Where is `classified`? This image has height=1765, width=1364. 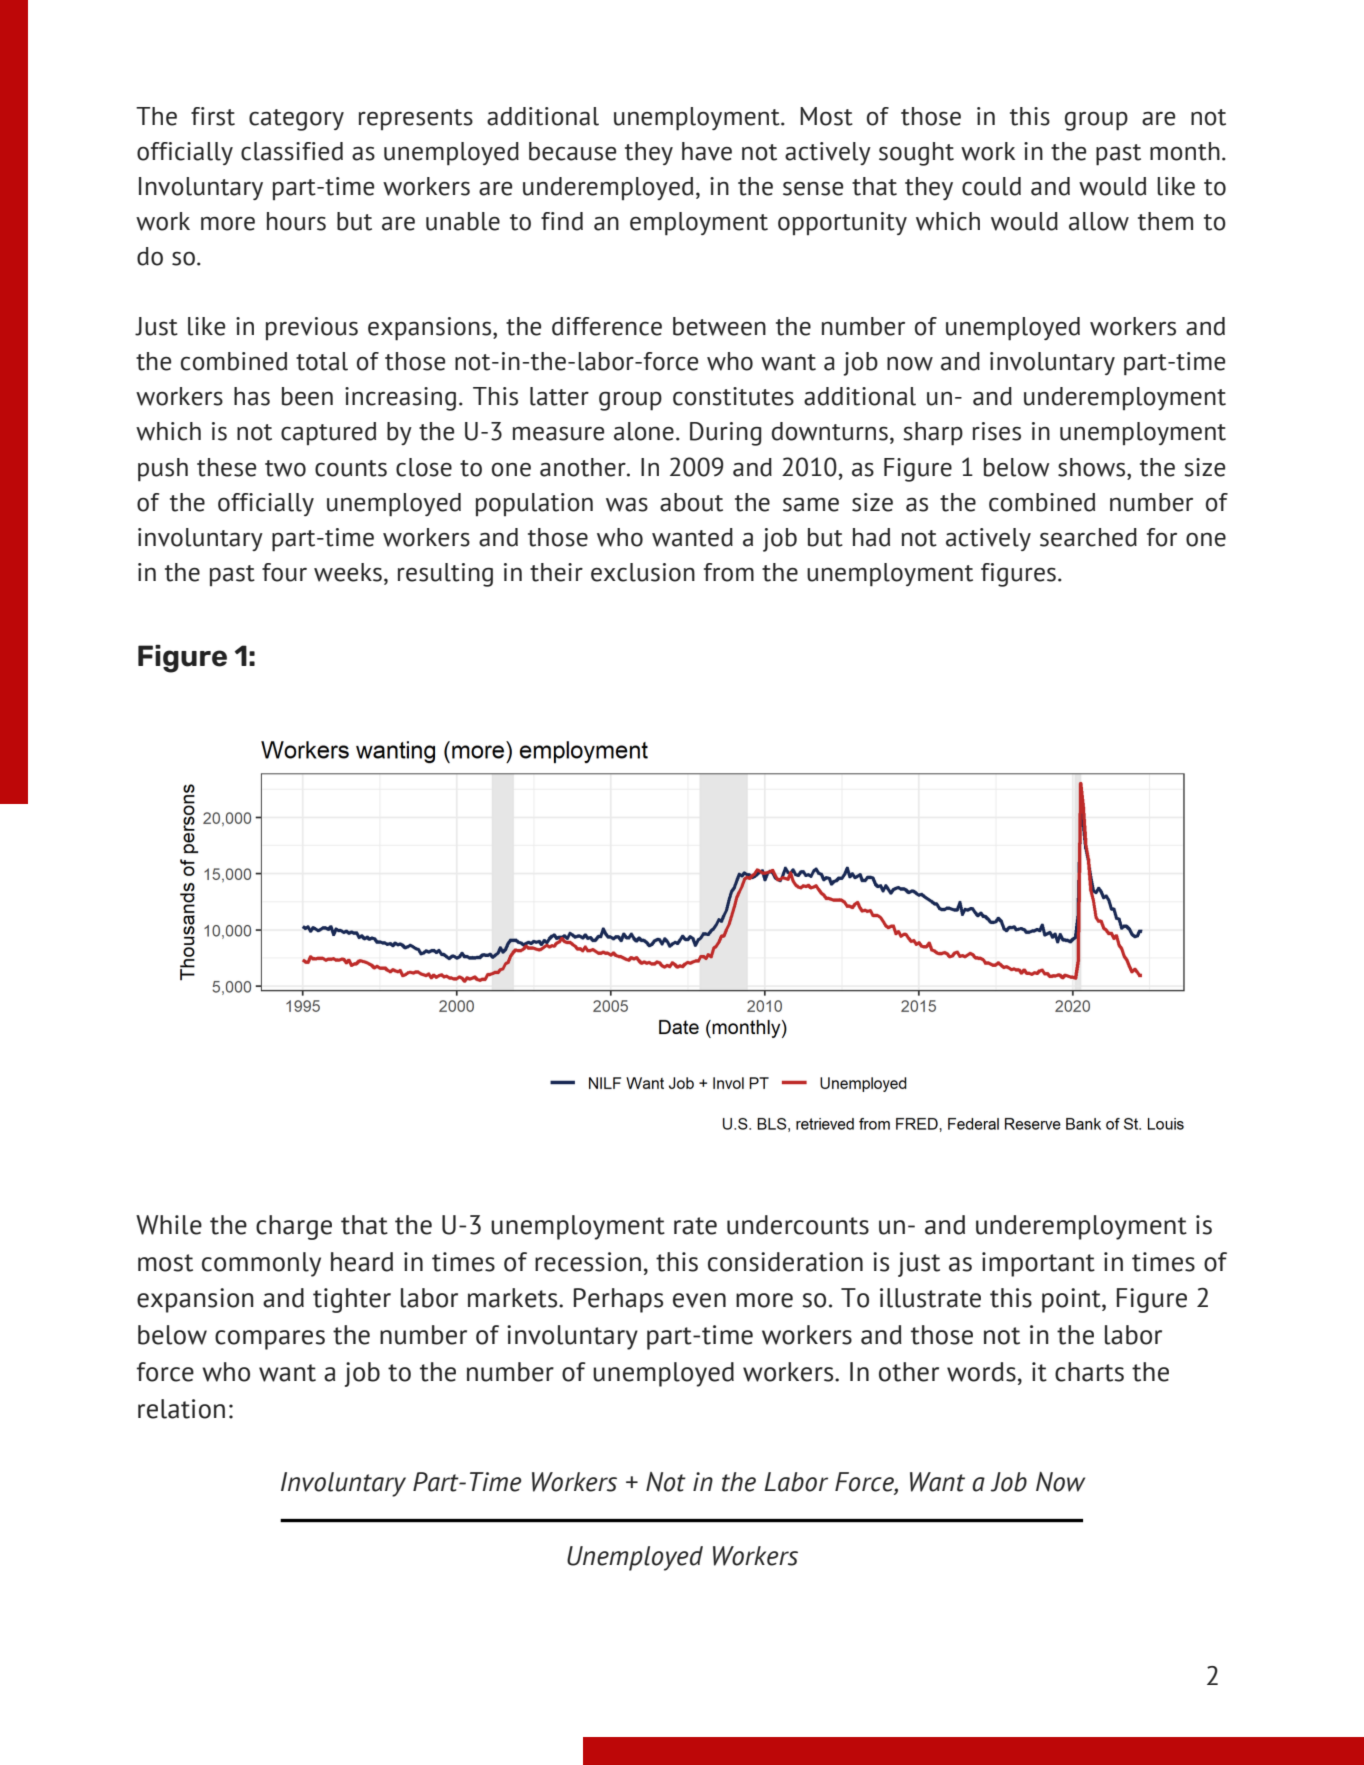
classified is located at coordinates (292, 151).
